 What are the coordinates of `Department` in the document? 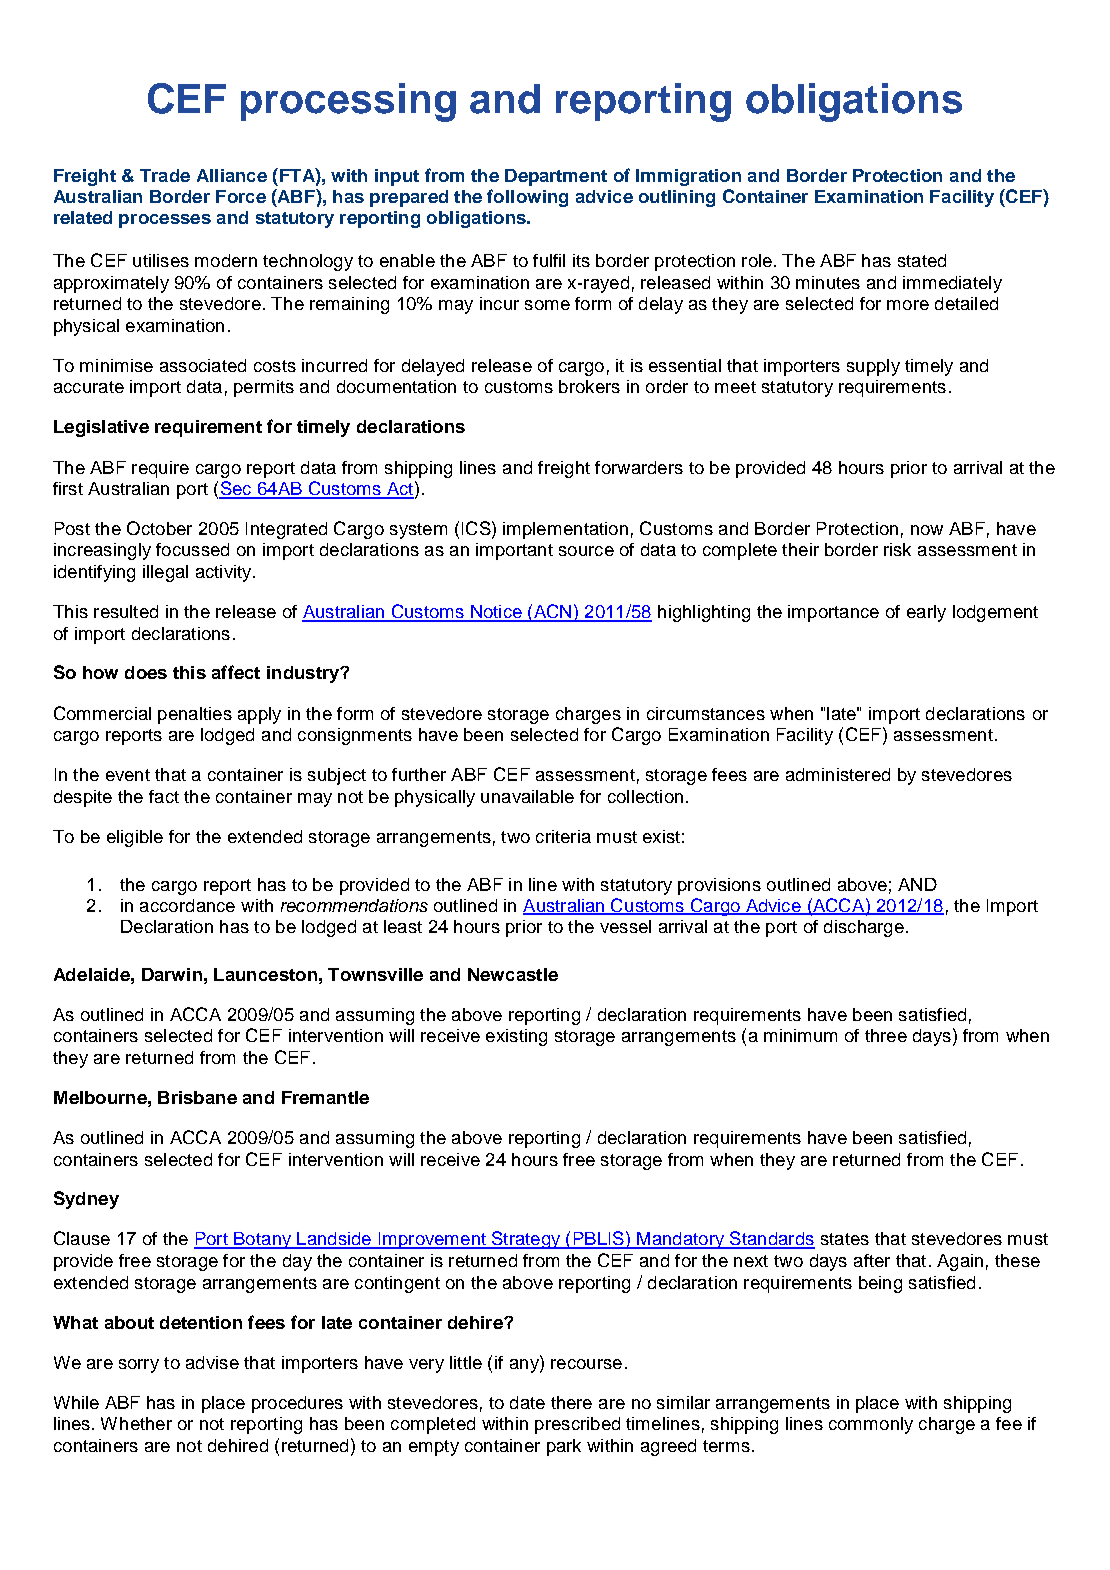 It's located at (556, 177).
